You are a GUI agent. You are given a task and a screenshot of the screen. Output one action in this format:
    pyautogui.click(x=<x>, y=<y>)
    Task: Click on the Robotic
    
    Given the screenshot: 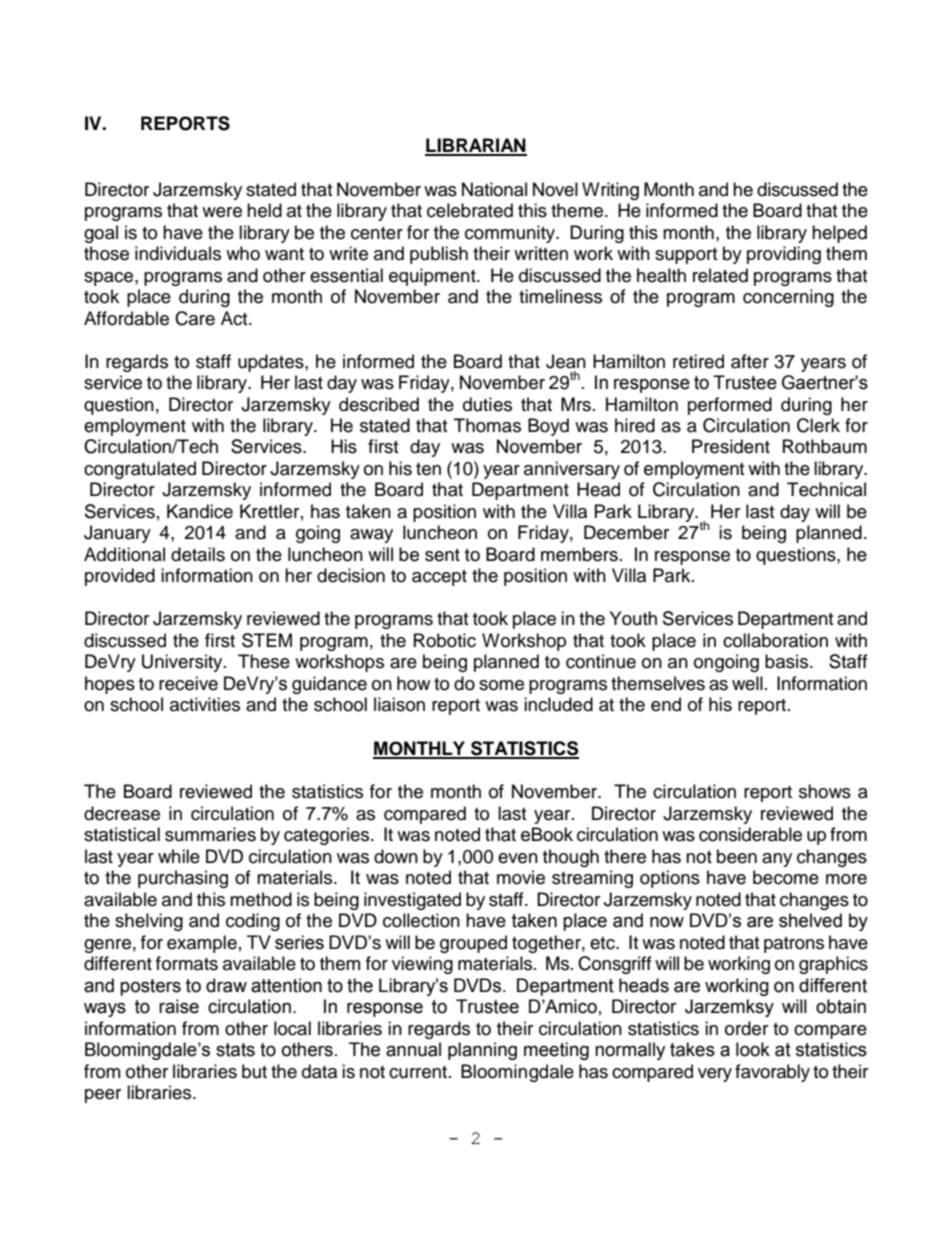 What is the action you would take?
    pyautogui.click(x=445, y=640)
